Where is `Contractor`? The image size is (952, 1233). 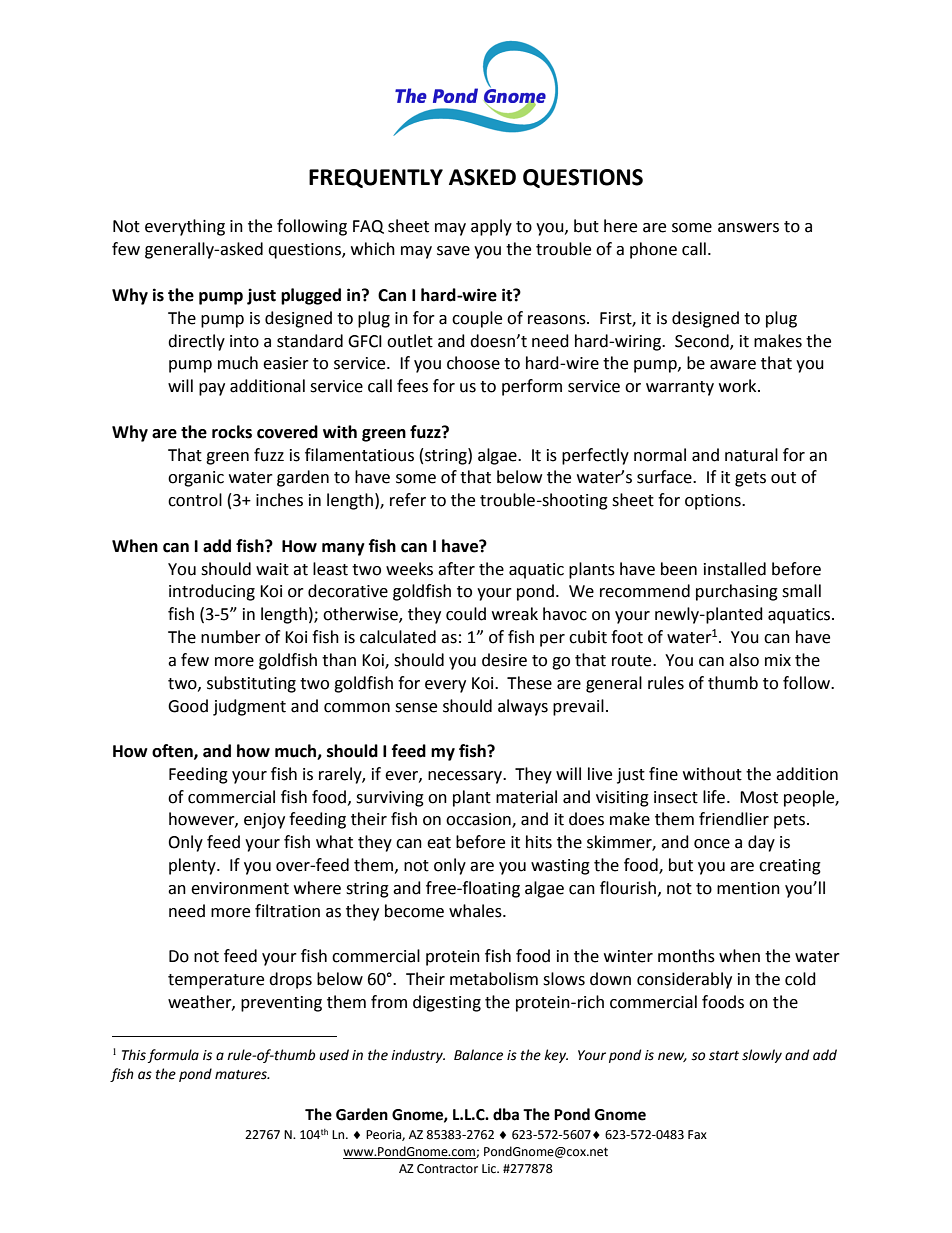
Contractor is located at coordinates (447, 1169).
